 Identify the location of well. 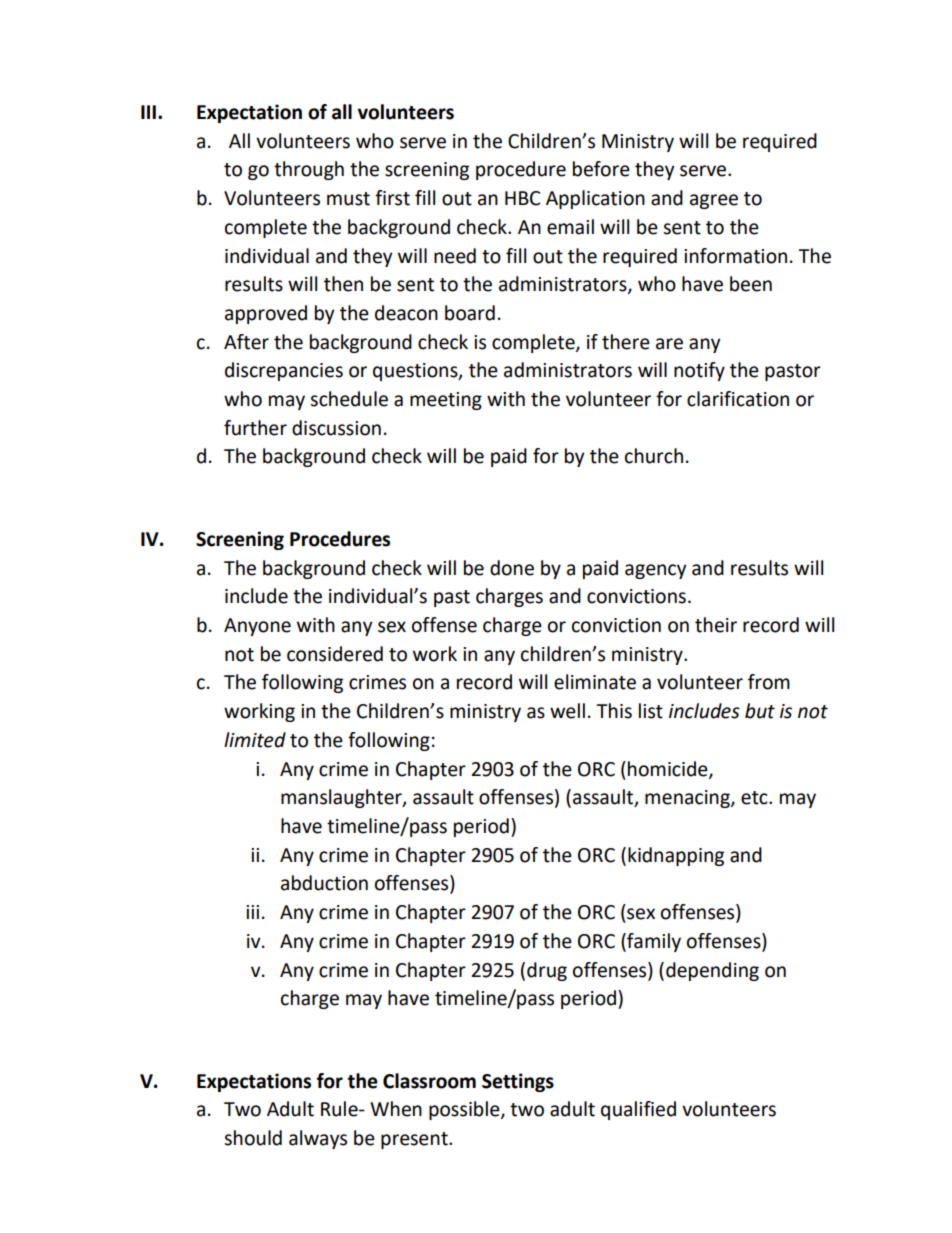
(567, 711).
